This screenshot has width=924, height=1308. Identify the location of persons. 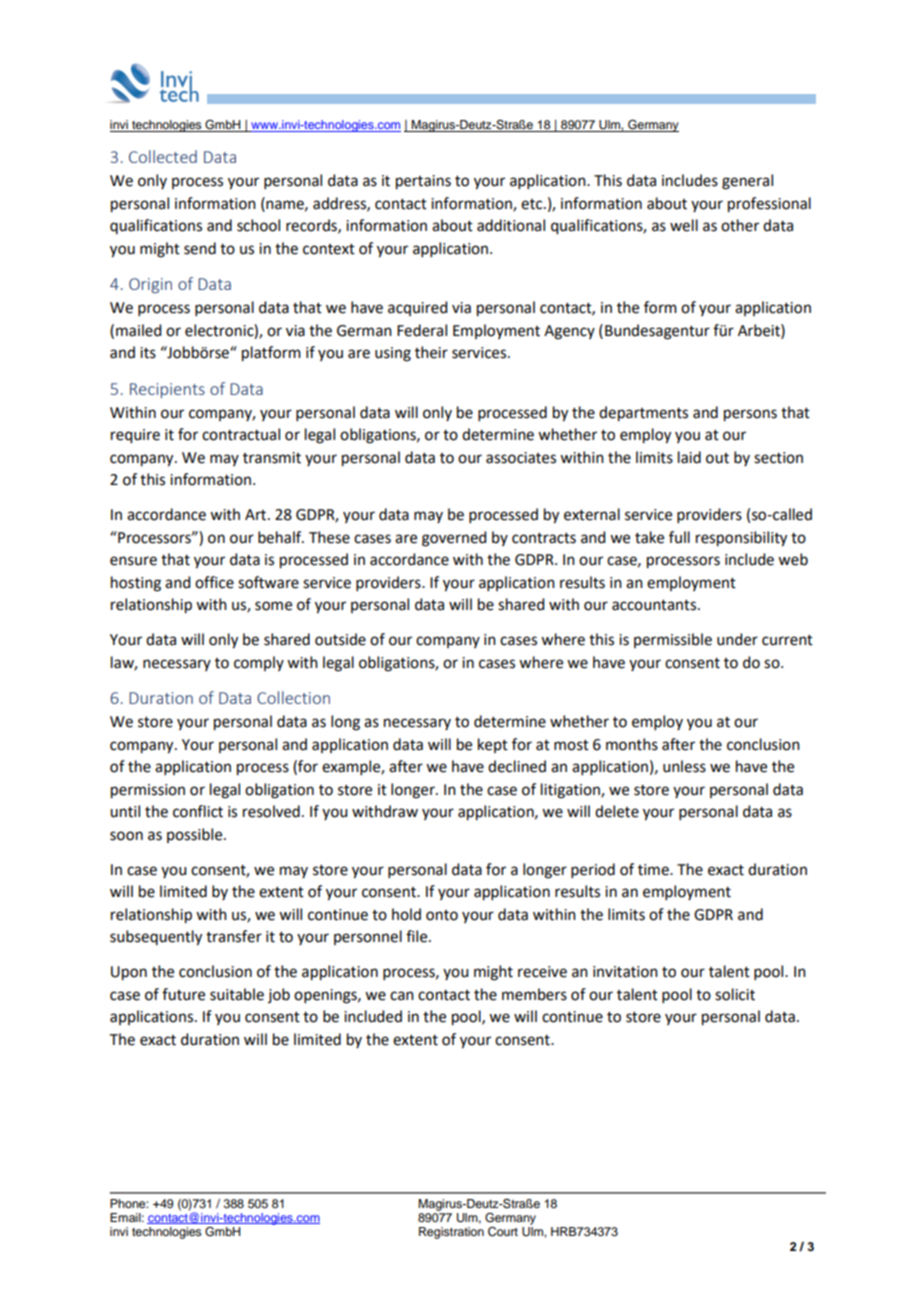
(750, 415).
